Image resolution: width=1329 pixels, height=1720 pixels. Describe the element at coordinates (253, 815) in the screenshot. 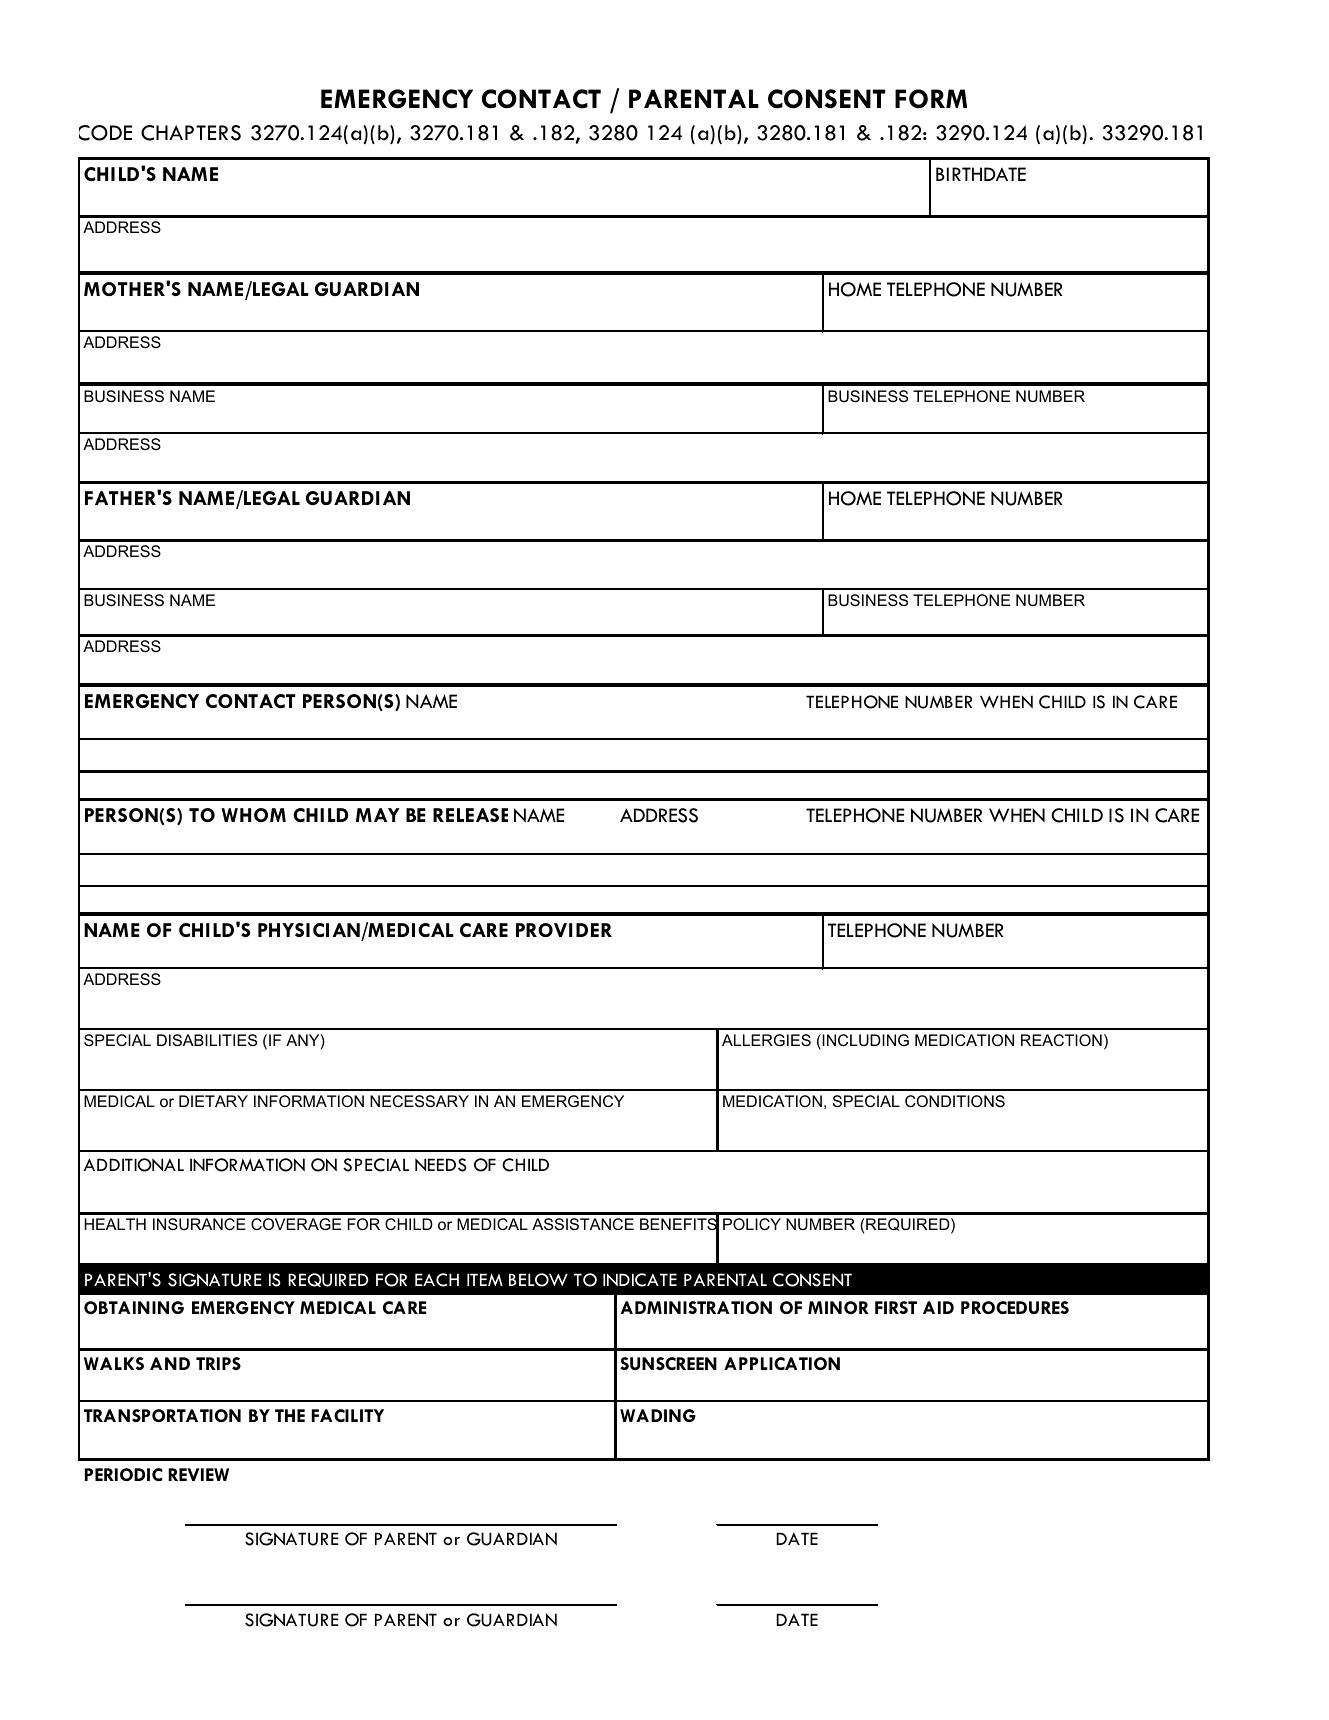

I see `WHOM` at that location.
